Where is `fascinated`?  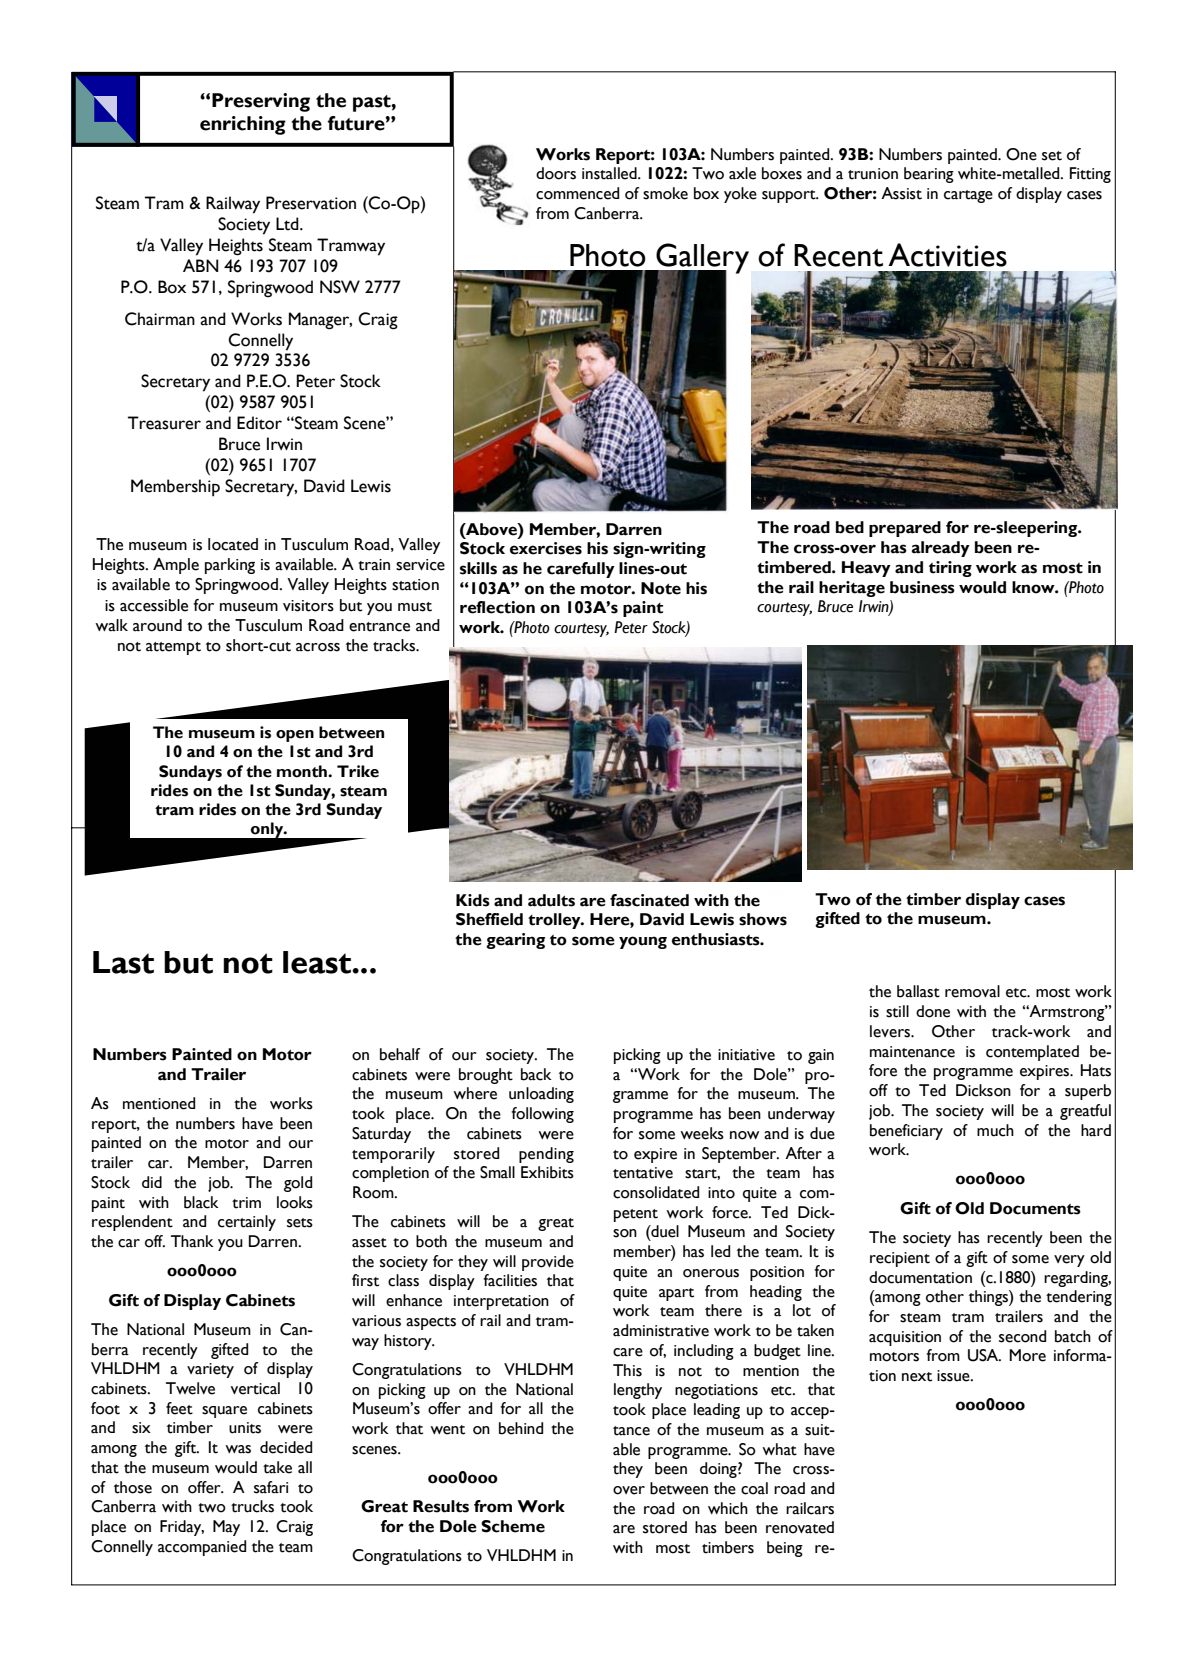
fascinated is located at coordinates (649, 900).
